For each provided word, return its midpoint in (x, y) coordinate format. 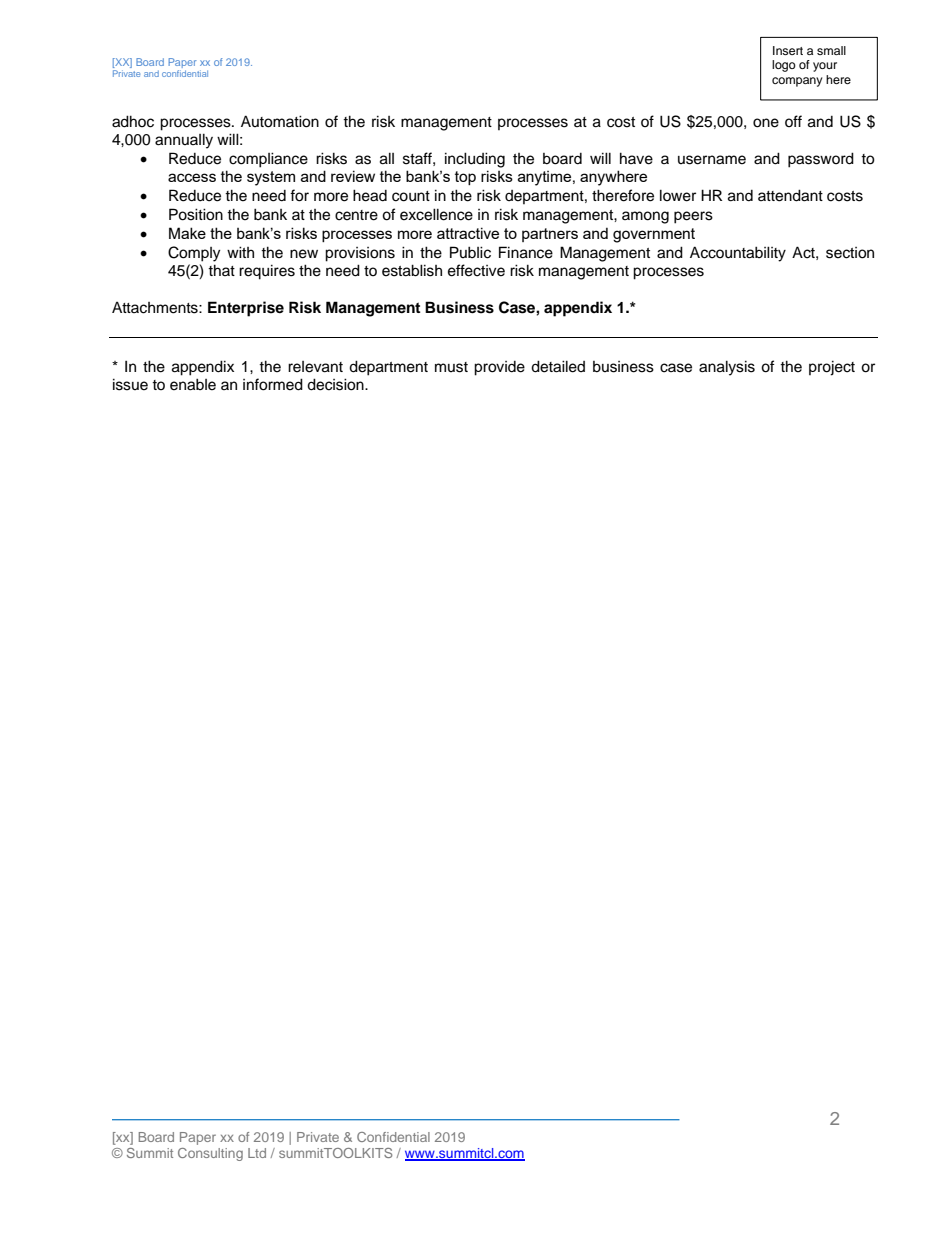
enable (193, 384)
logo (784, 66)
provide (499, 368)
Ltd (257, 1153)
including (475, 160)
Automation (280, 121)
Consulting (210, 1154)
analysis (727, 368)
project (832, 368)
